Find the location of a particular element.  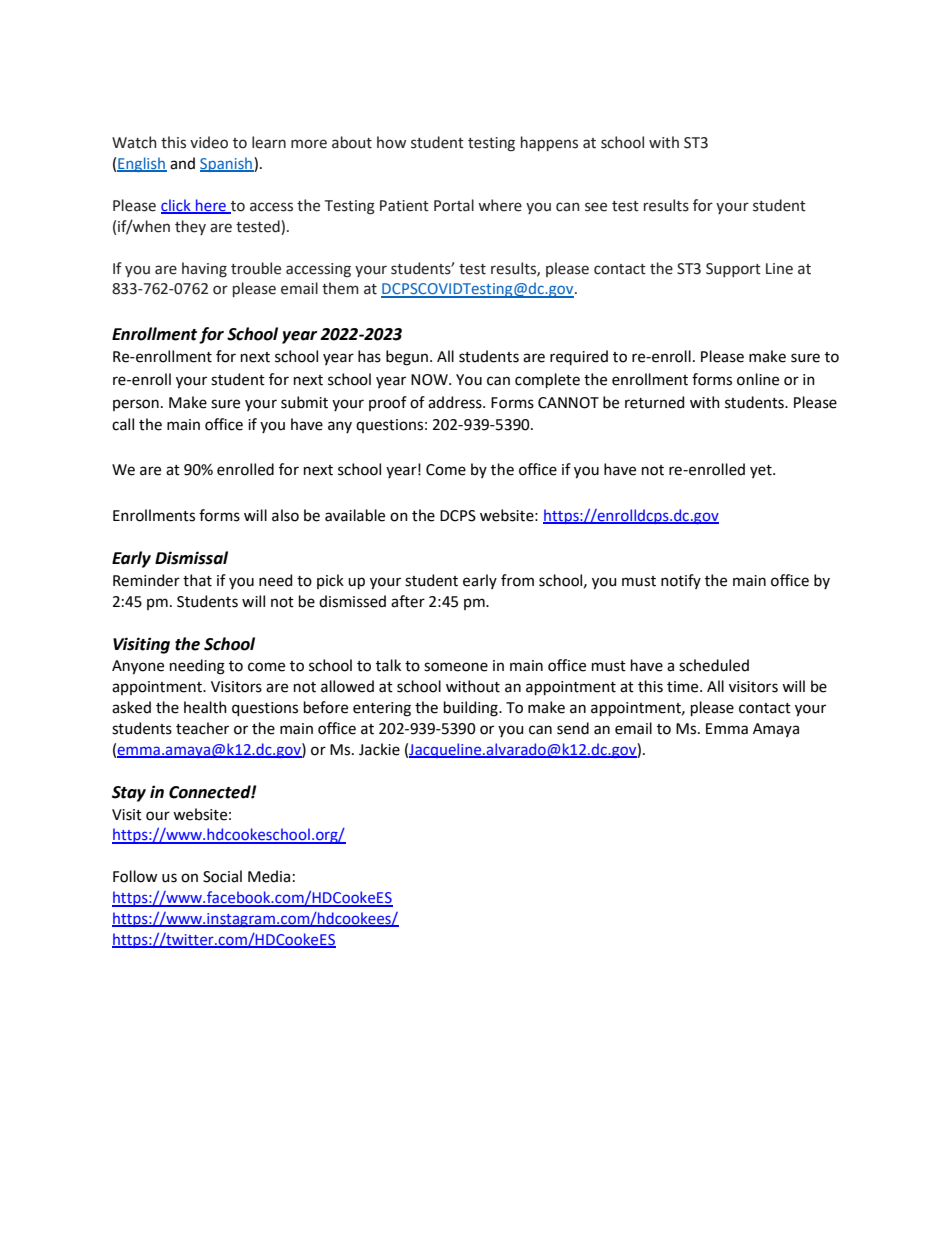

yet is located at coordinates (762, 471).
